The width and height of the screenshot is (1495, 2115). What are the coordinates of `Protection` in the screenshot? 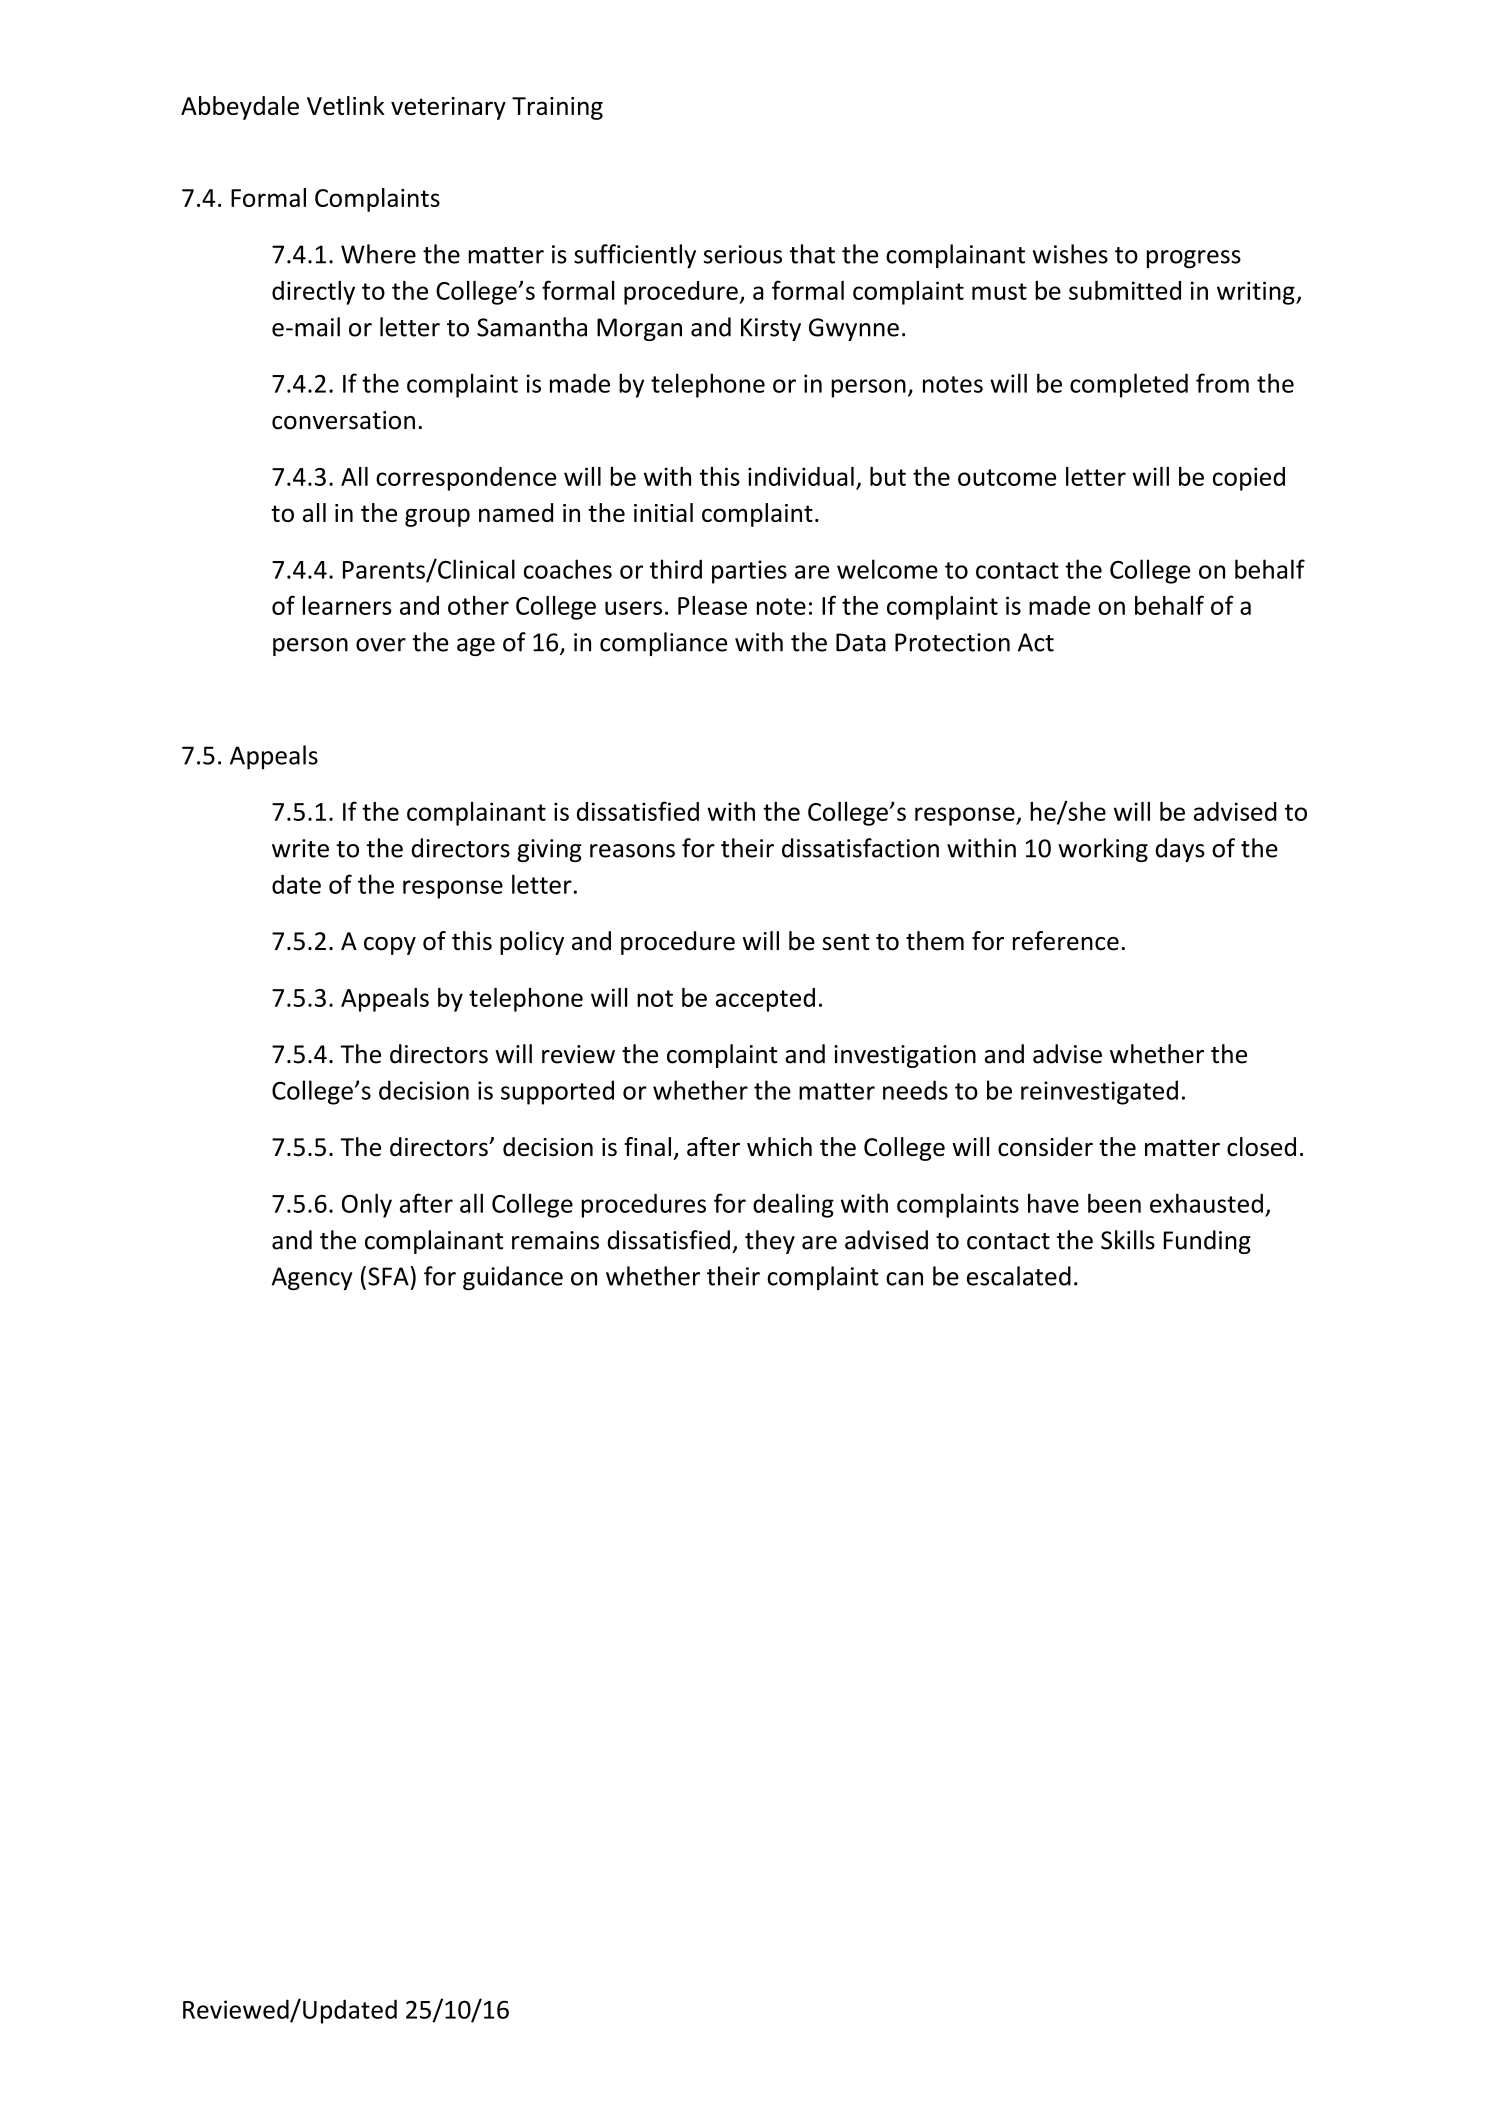 It's located at (952, 642).
